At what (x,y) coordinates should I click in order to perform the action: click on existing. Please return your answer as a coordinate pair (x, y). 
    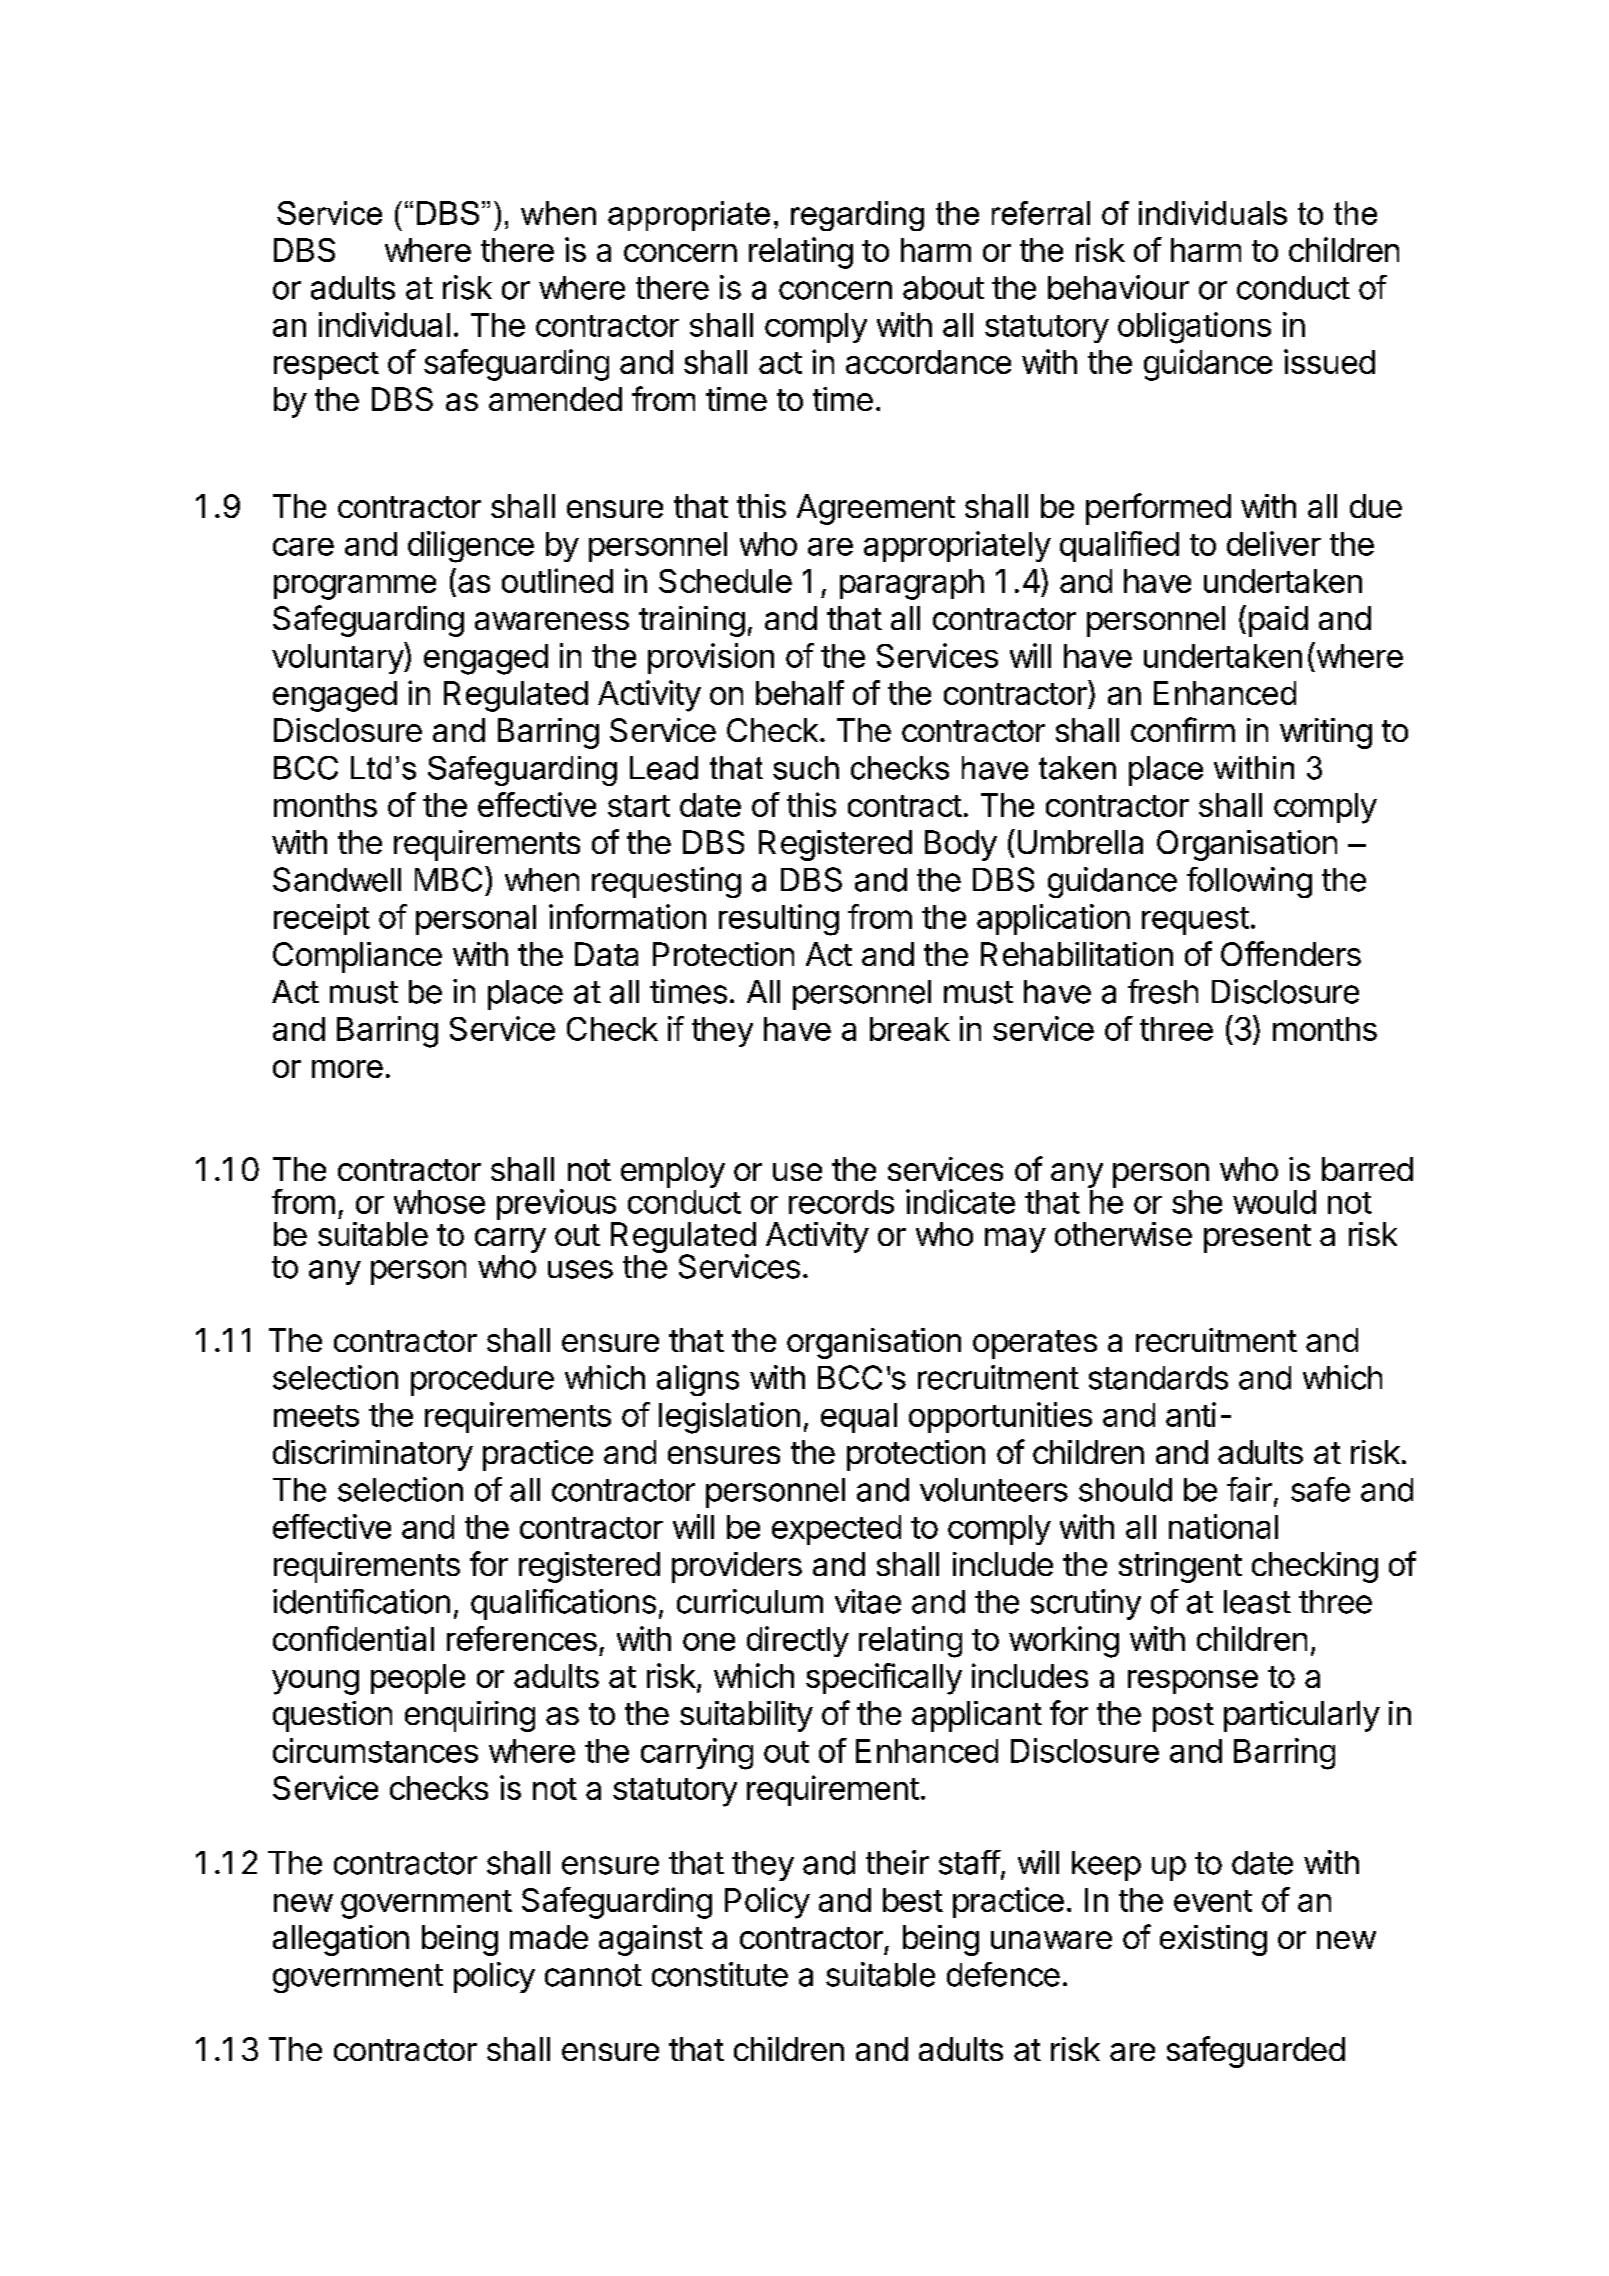
    Looking at the image, I should click on (1213, 1940).
